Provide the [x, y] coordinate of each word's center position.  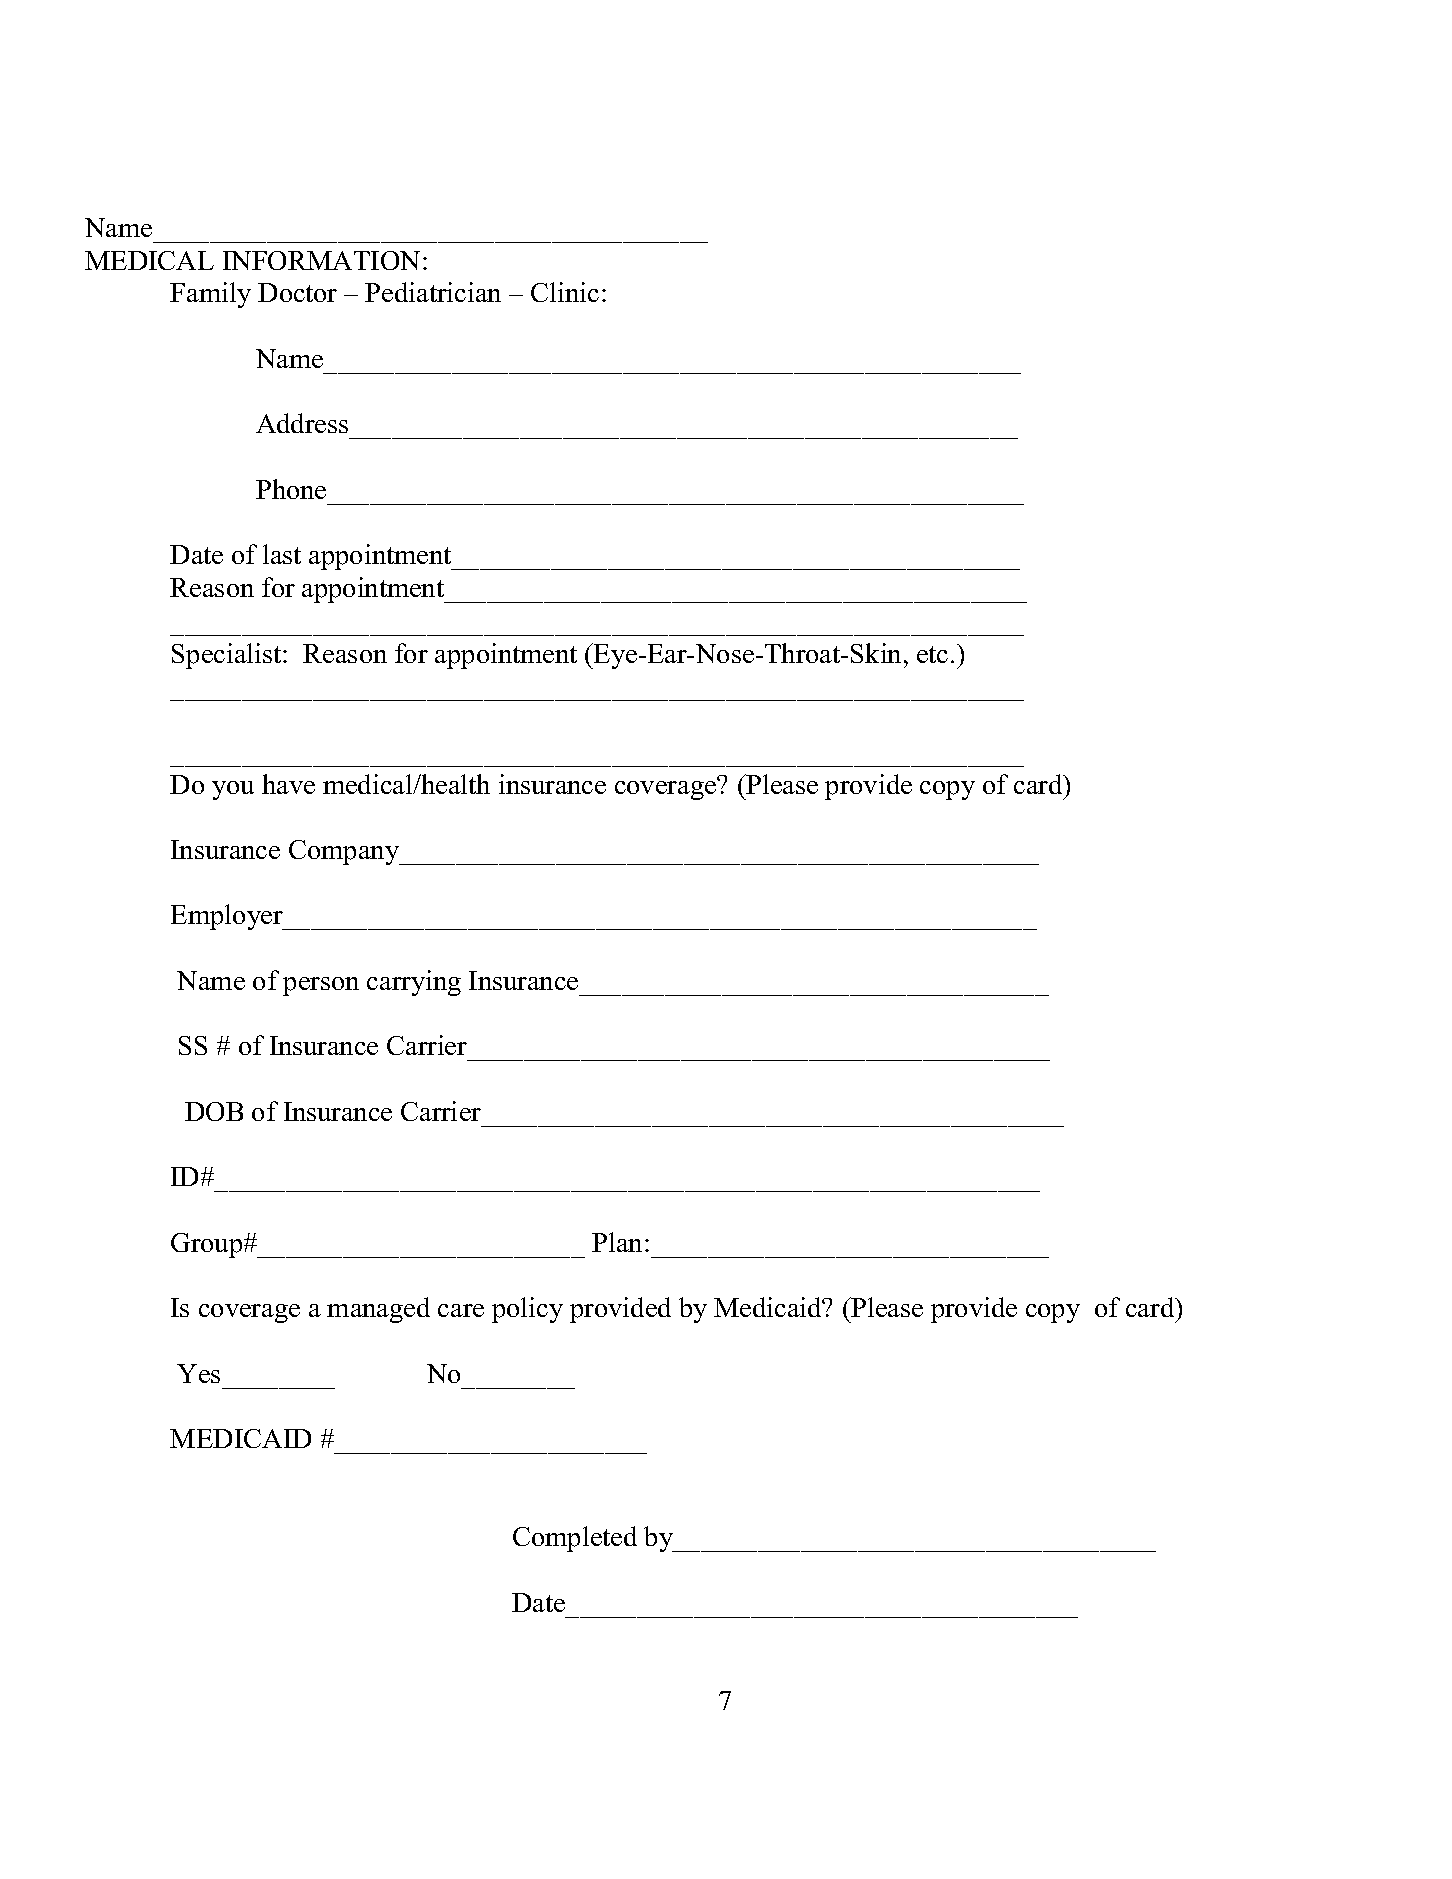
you [233, 790]
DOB [214, 1111]
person [321, 986]
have [288, 784]
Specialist [228, 656]
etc [932, 654]
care [461, 1310]
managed [378, 1310]
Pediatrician [433, 292]
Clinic [565, 292]
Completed [575, 1539]
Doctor [297, 292]
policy [527, 1310]
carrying [414, 983]
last [282, 554]
